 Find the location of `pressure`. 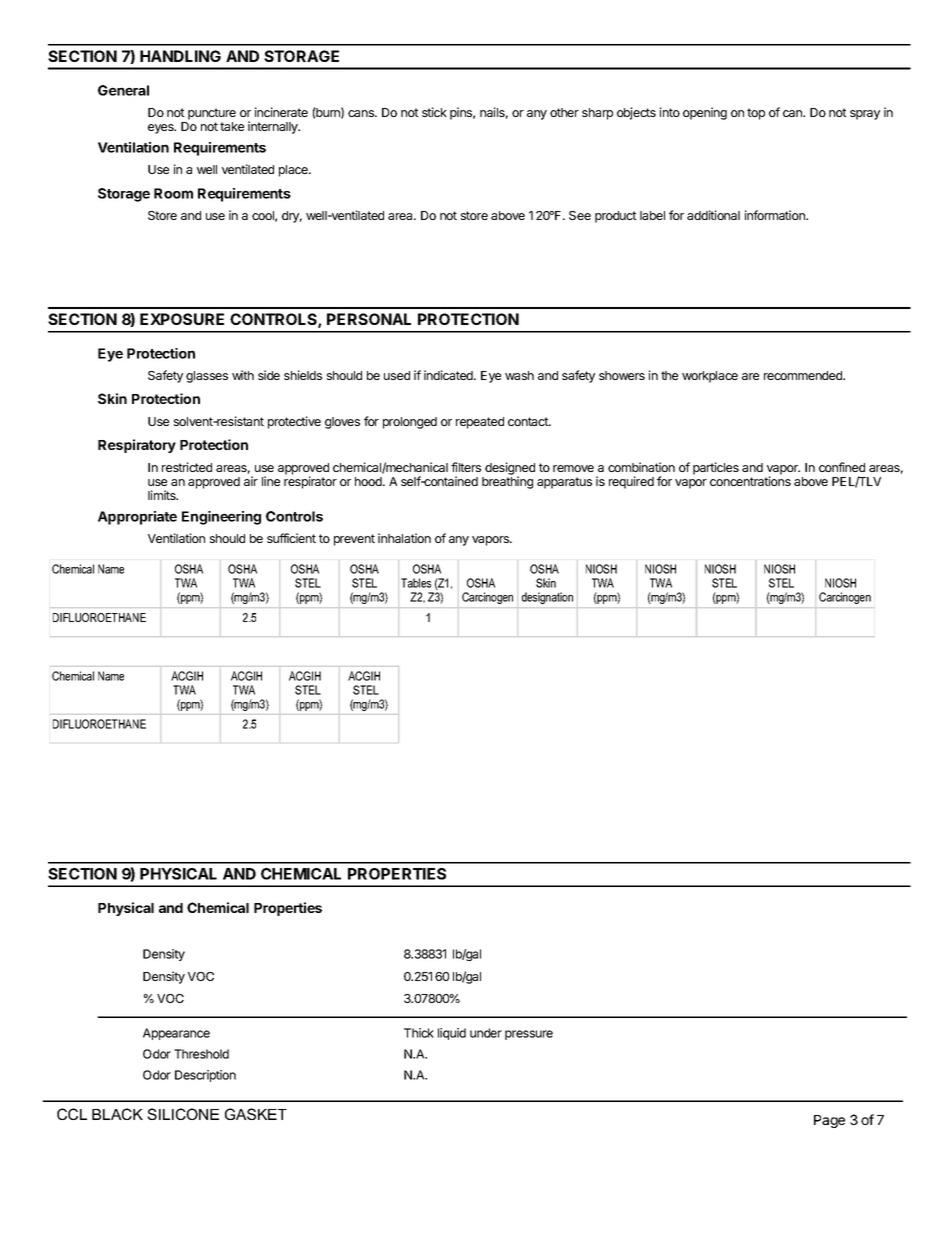

pressure is located at coordinates (529, 1035).
